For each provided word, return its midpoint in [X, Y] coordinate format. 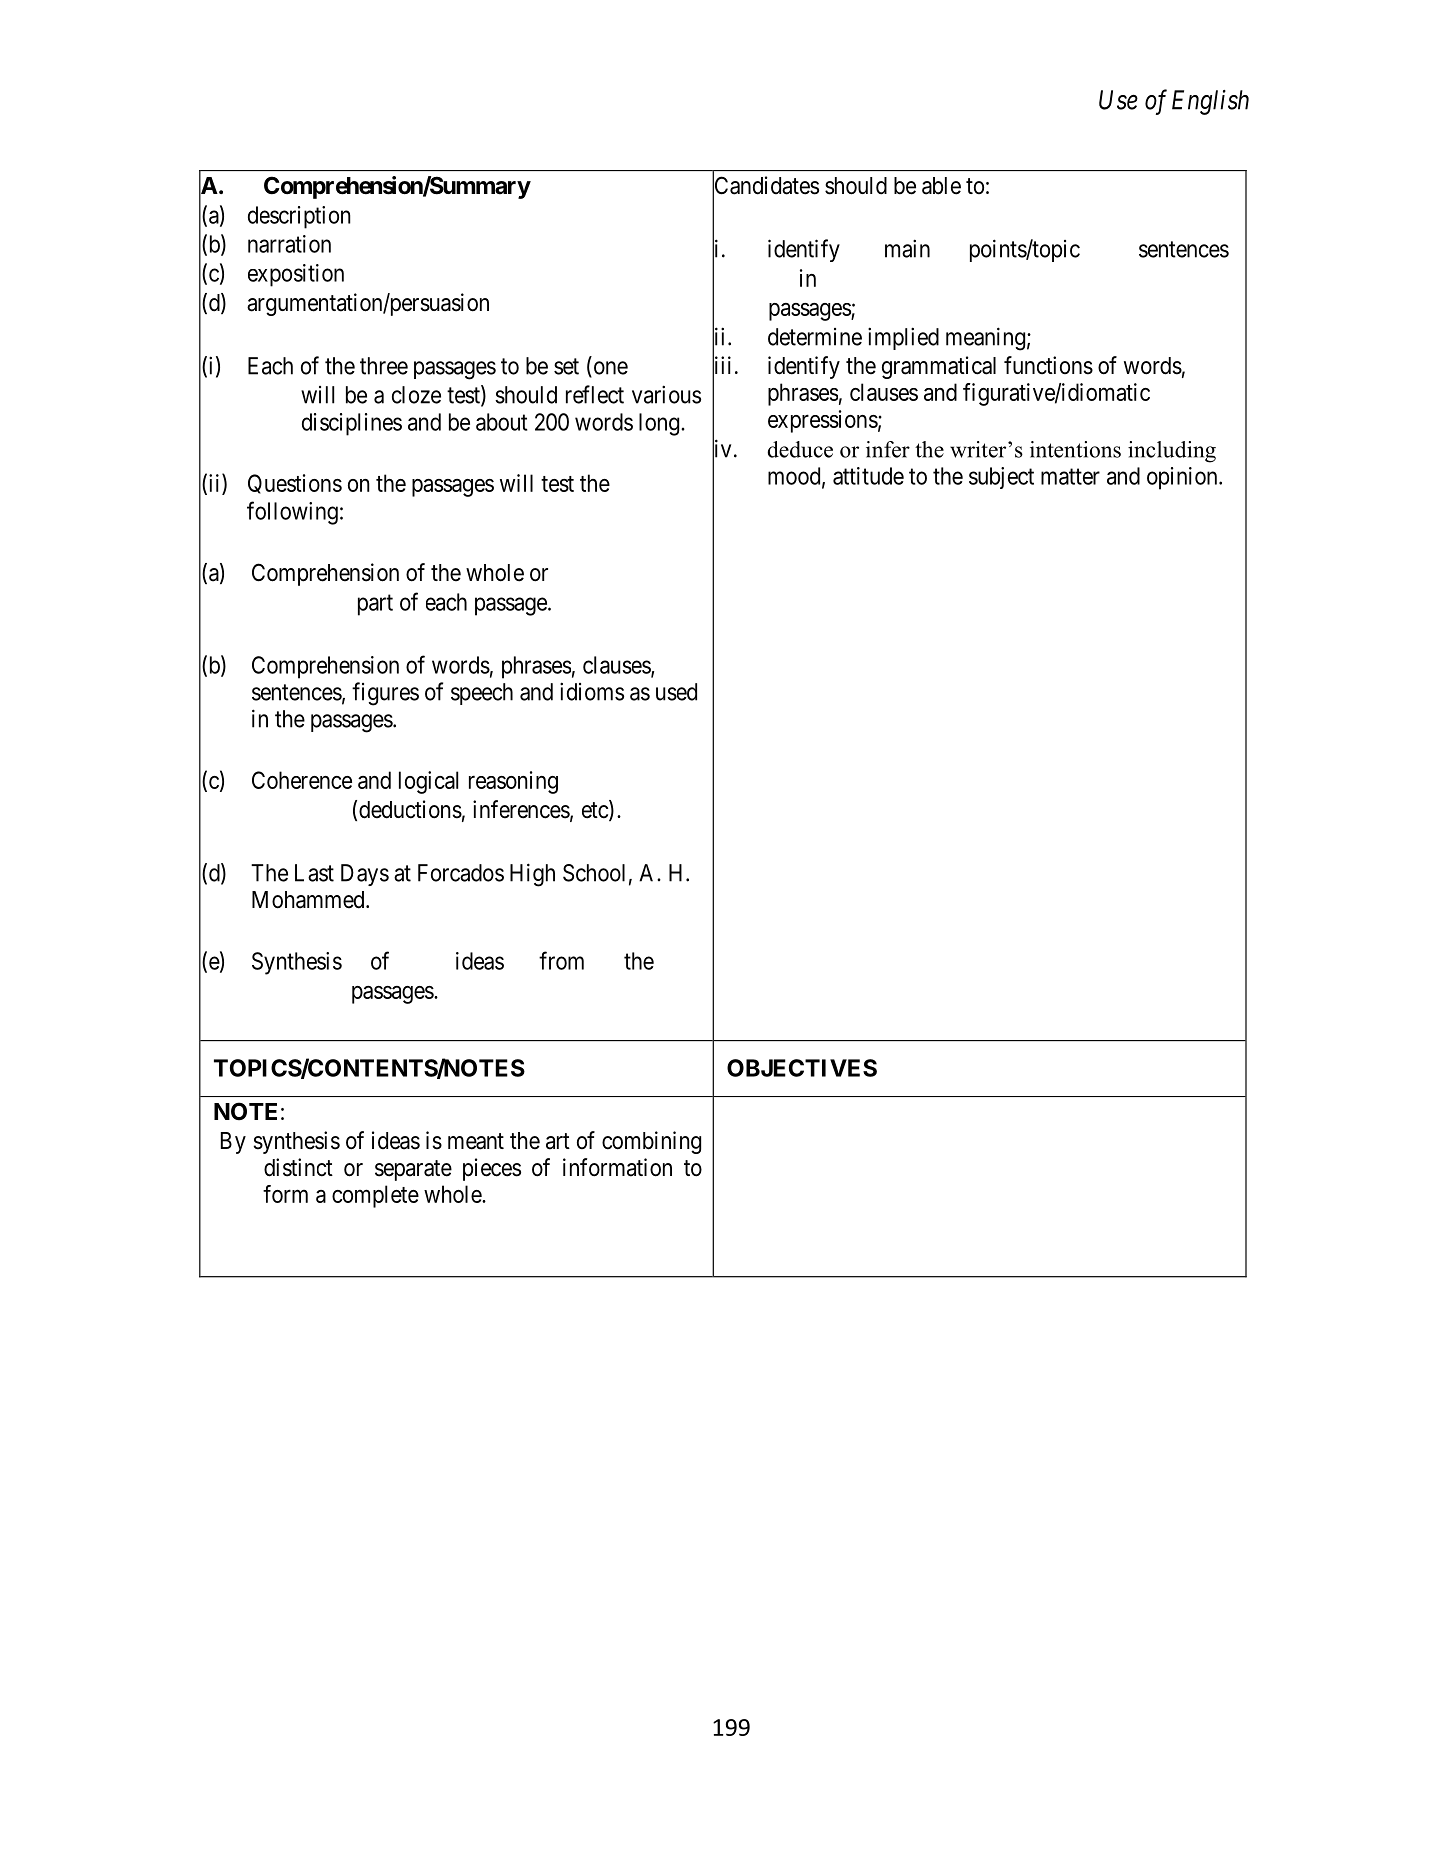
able [941, 186]
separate [413, 1170]
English [1210, 102]
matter [1070, 476]
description [299, 217]
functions [1048, 365]
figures [385, 694]
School [594, 873]
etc [596, 811]
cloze [416, 395]
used [676, 692]
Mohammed [309, 900]
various [666, 394]
